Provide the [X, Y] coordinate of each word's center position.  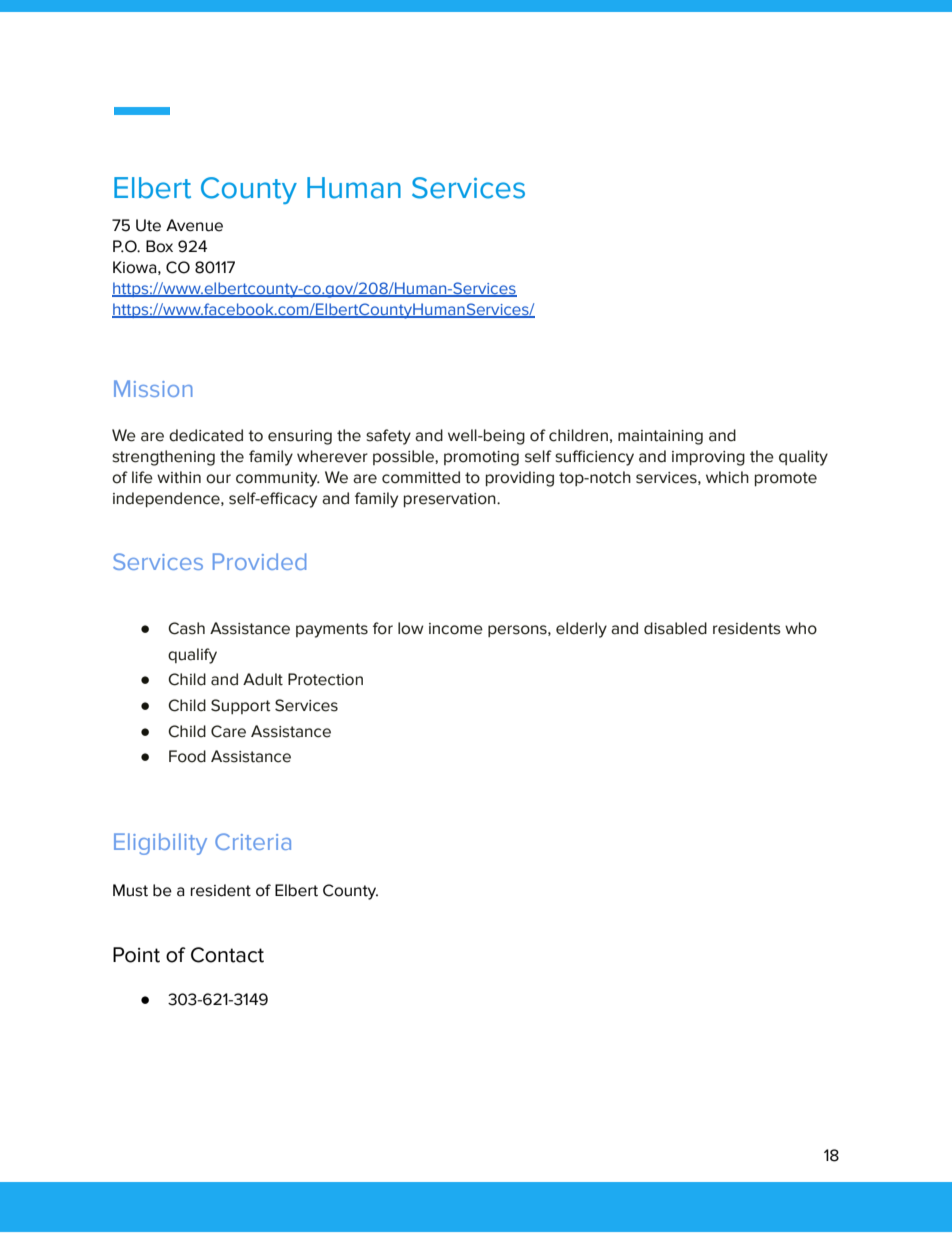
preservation [451, 500]
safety [388, 437]
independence [167, 500]
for [383, 628]
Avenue [194, 225]
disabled [675, 628]
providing [520, 479]
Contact [227, 955]
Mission [153, 388]
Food [187, 756]
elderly [581, 630]
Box [159, 246]
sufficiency [594, 458]
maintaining [660, 437]
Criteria [253, 841]
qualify [192, 656]
